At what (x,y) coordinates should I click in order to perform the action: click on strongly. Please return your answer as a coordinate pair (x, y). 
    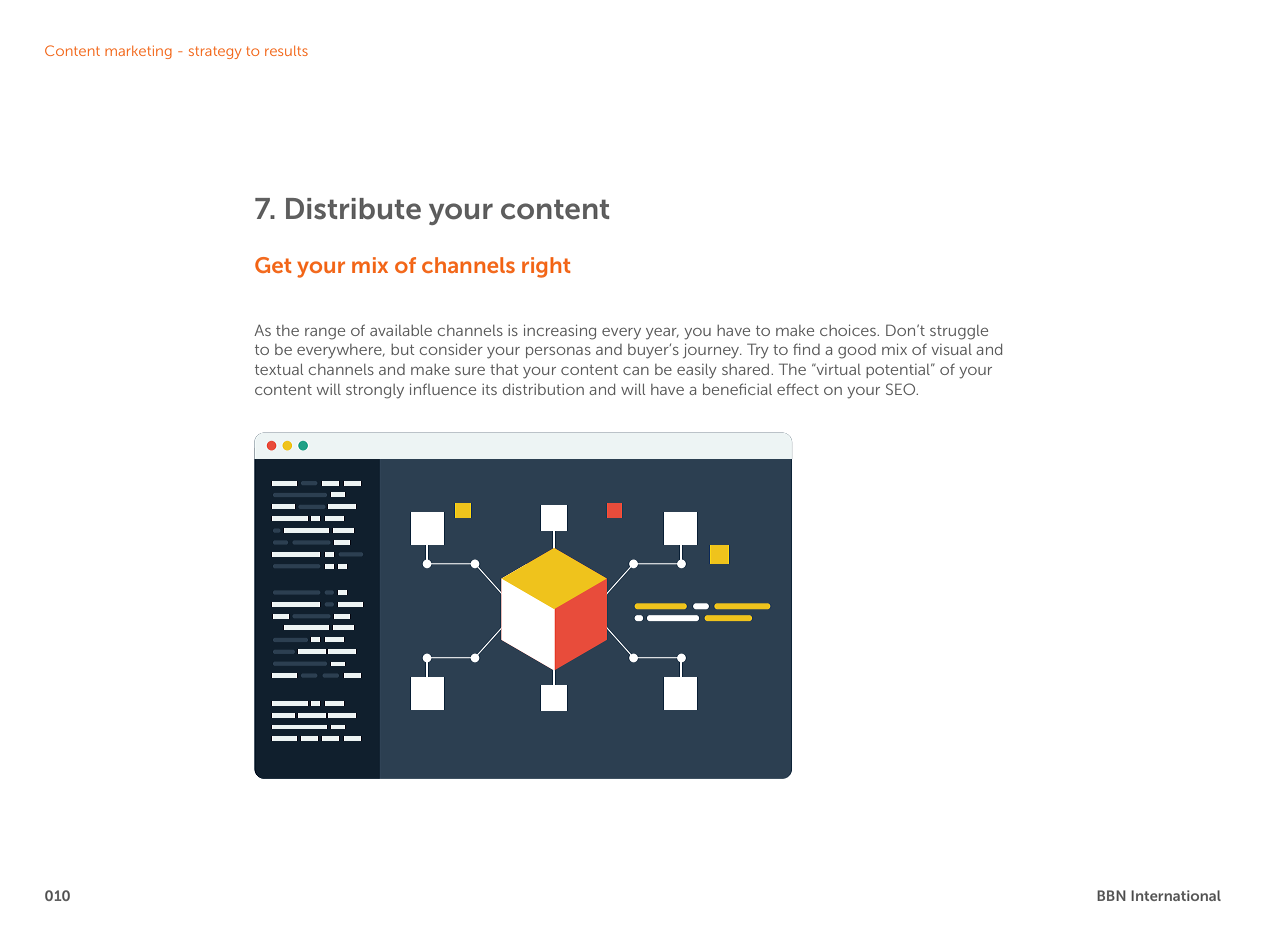
    Looking at the image, I should click on (375, 391).
